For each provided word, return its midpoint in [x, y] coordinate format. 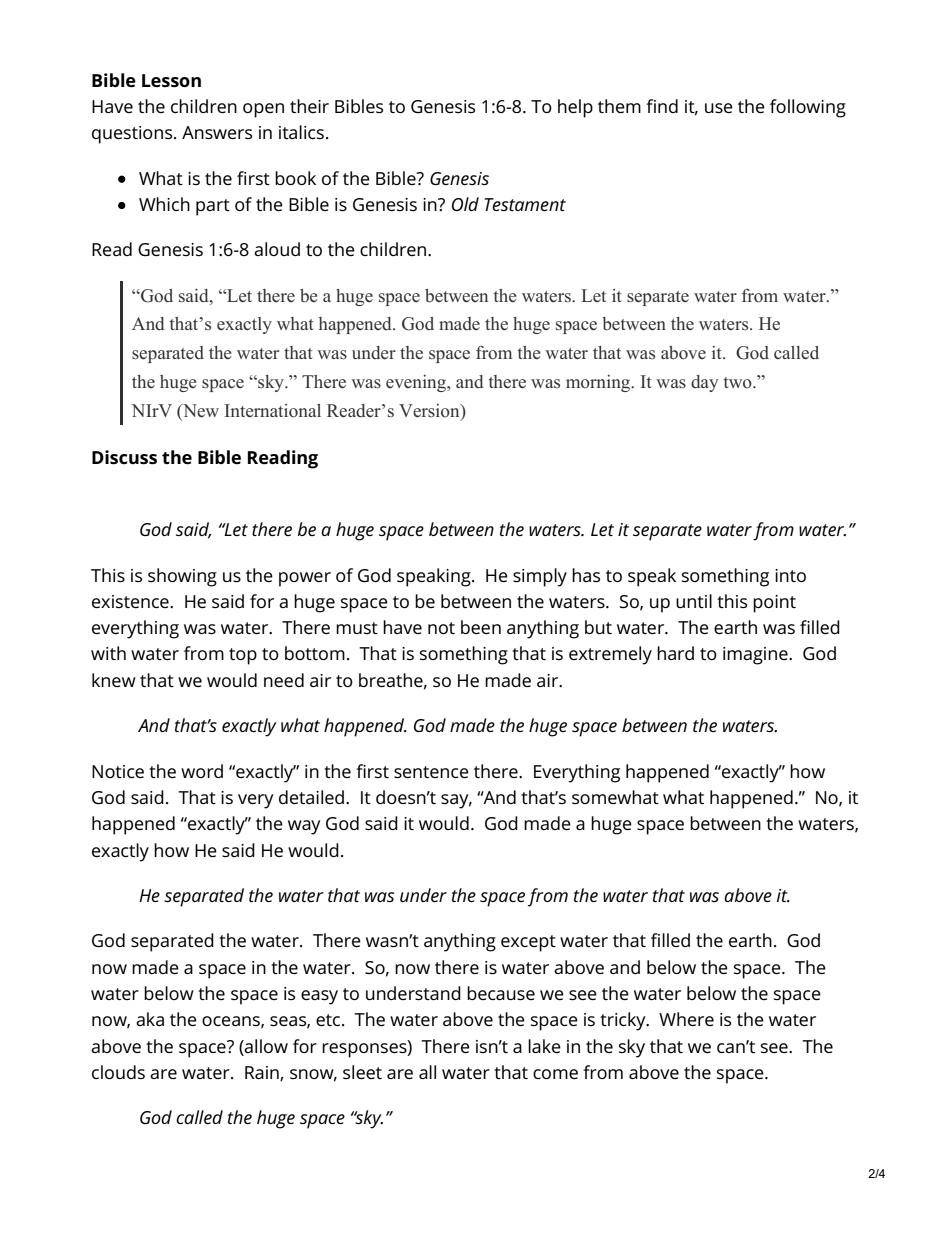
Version [430, 411]
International [273, 411]
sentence [431, 772]
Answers [217, 132]
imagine [756, 656]
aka [150, 1019]
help [575, 108]
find [662, 106]
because [501, 993]
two [739, 382]
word [202, 771]
